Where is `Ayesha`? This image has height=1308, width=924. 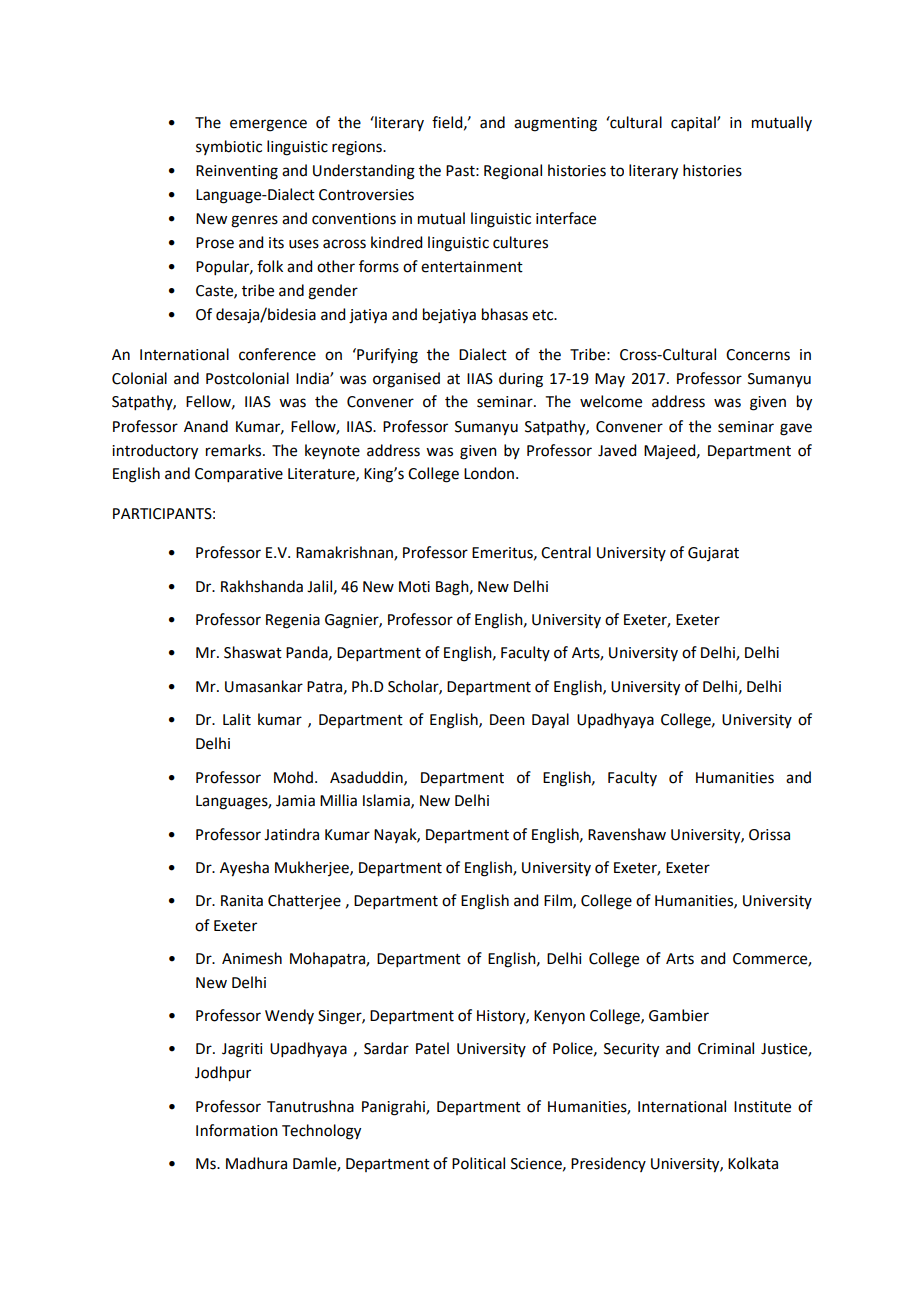 Ayesha is located at coordinates (244, 869).
